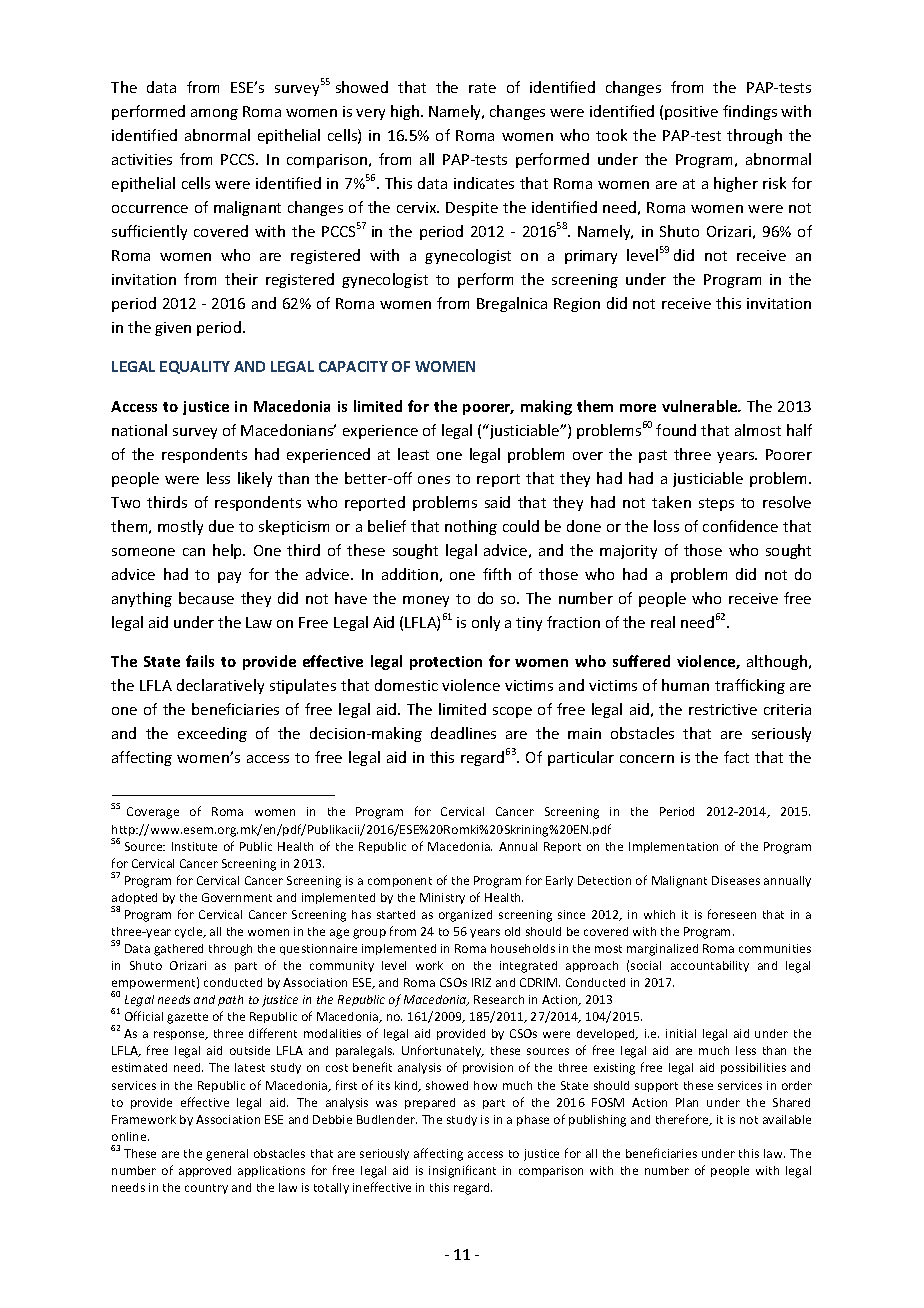 This page has width=924, height=1308. Describe the element at coordinates (484, 183) in the page. I see `indicates` at that location.
